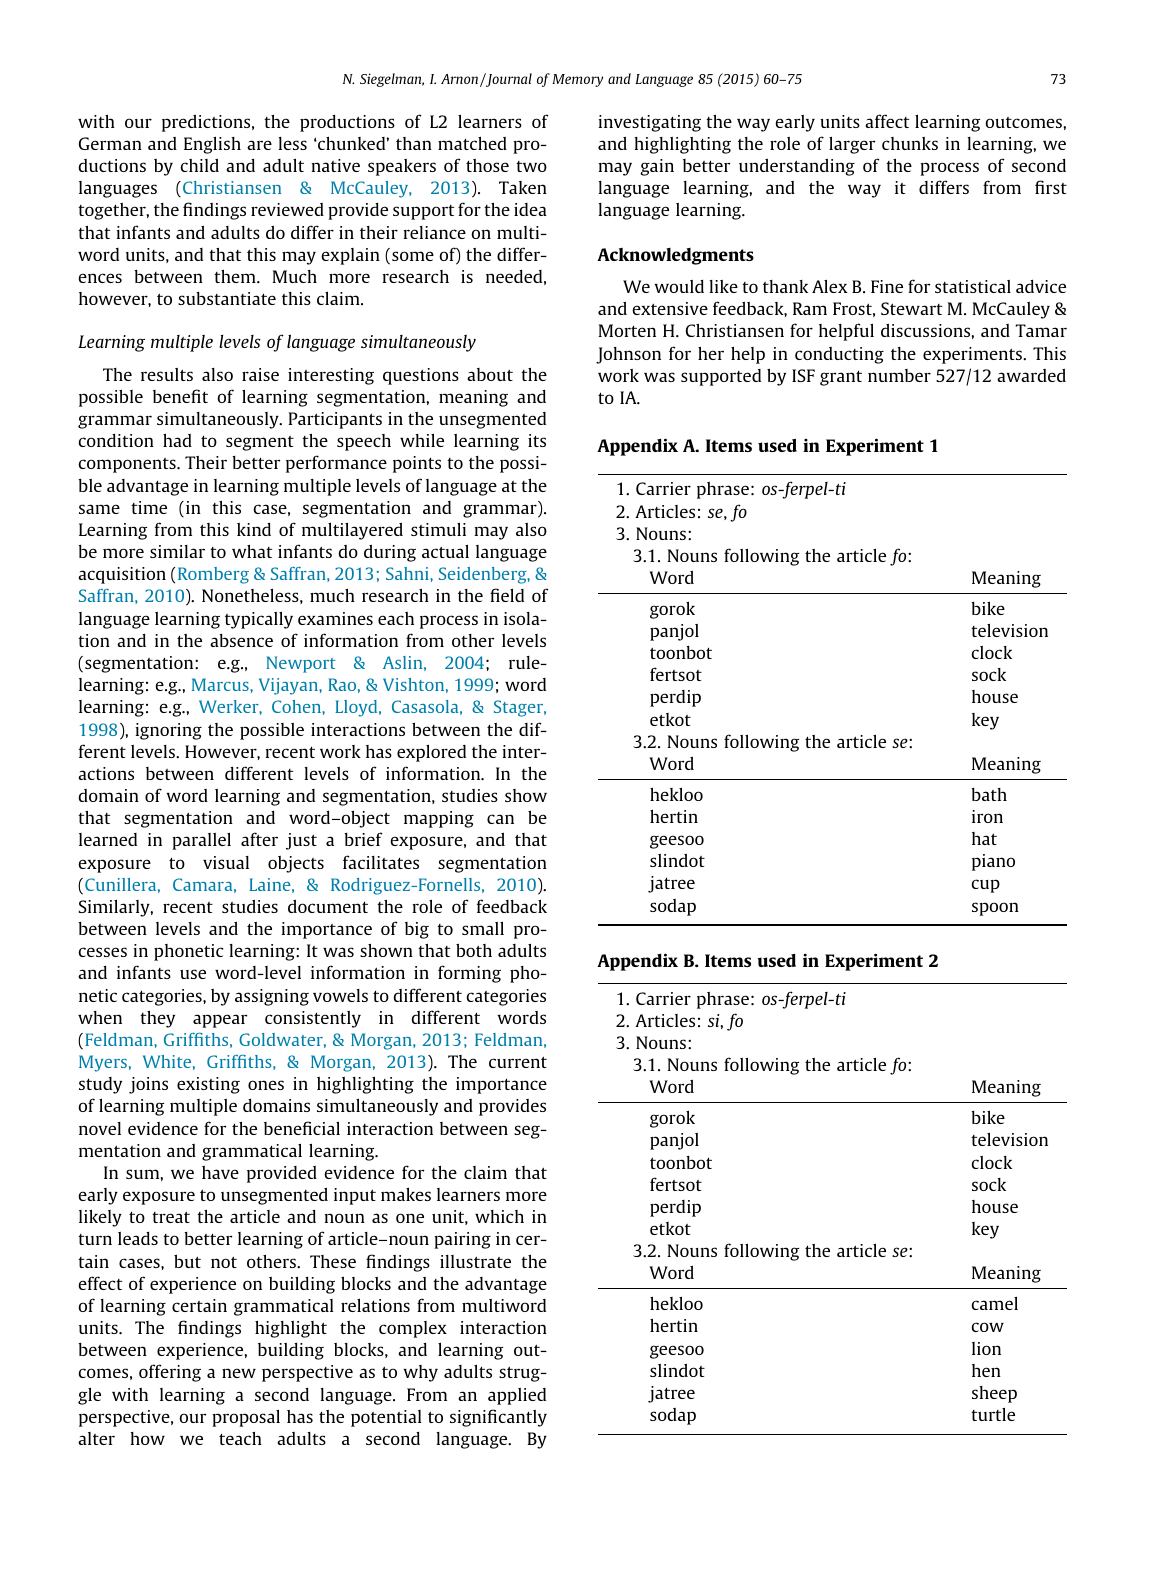 This image has height=1574, width=1154. What do you see at coordinates (177, 440) in the image?
I see `had` at bounding box center [177, 440].
